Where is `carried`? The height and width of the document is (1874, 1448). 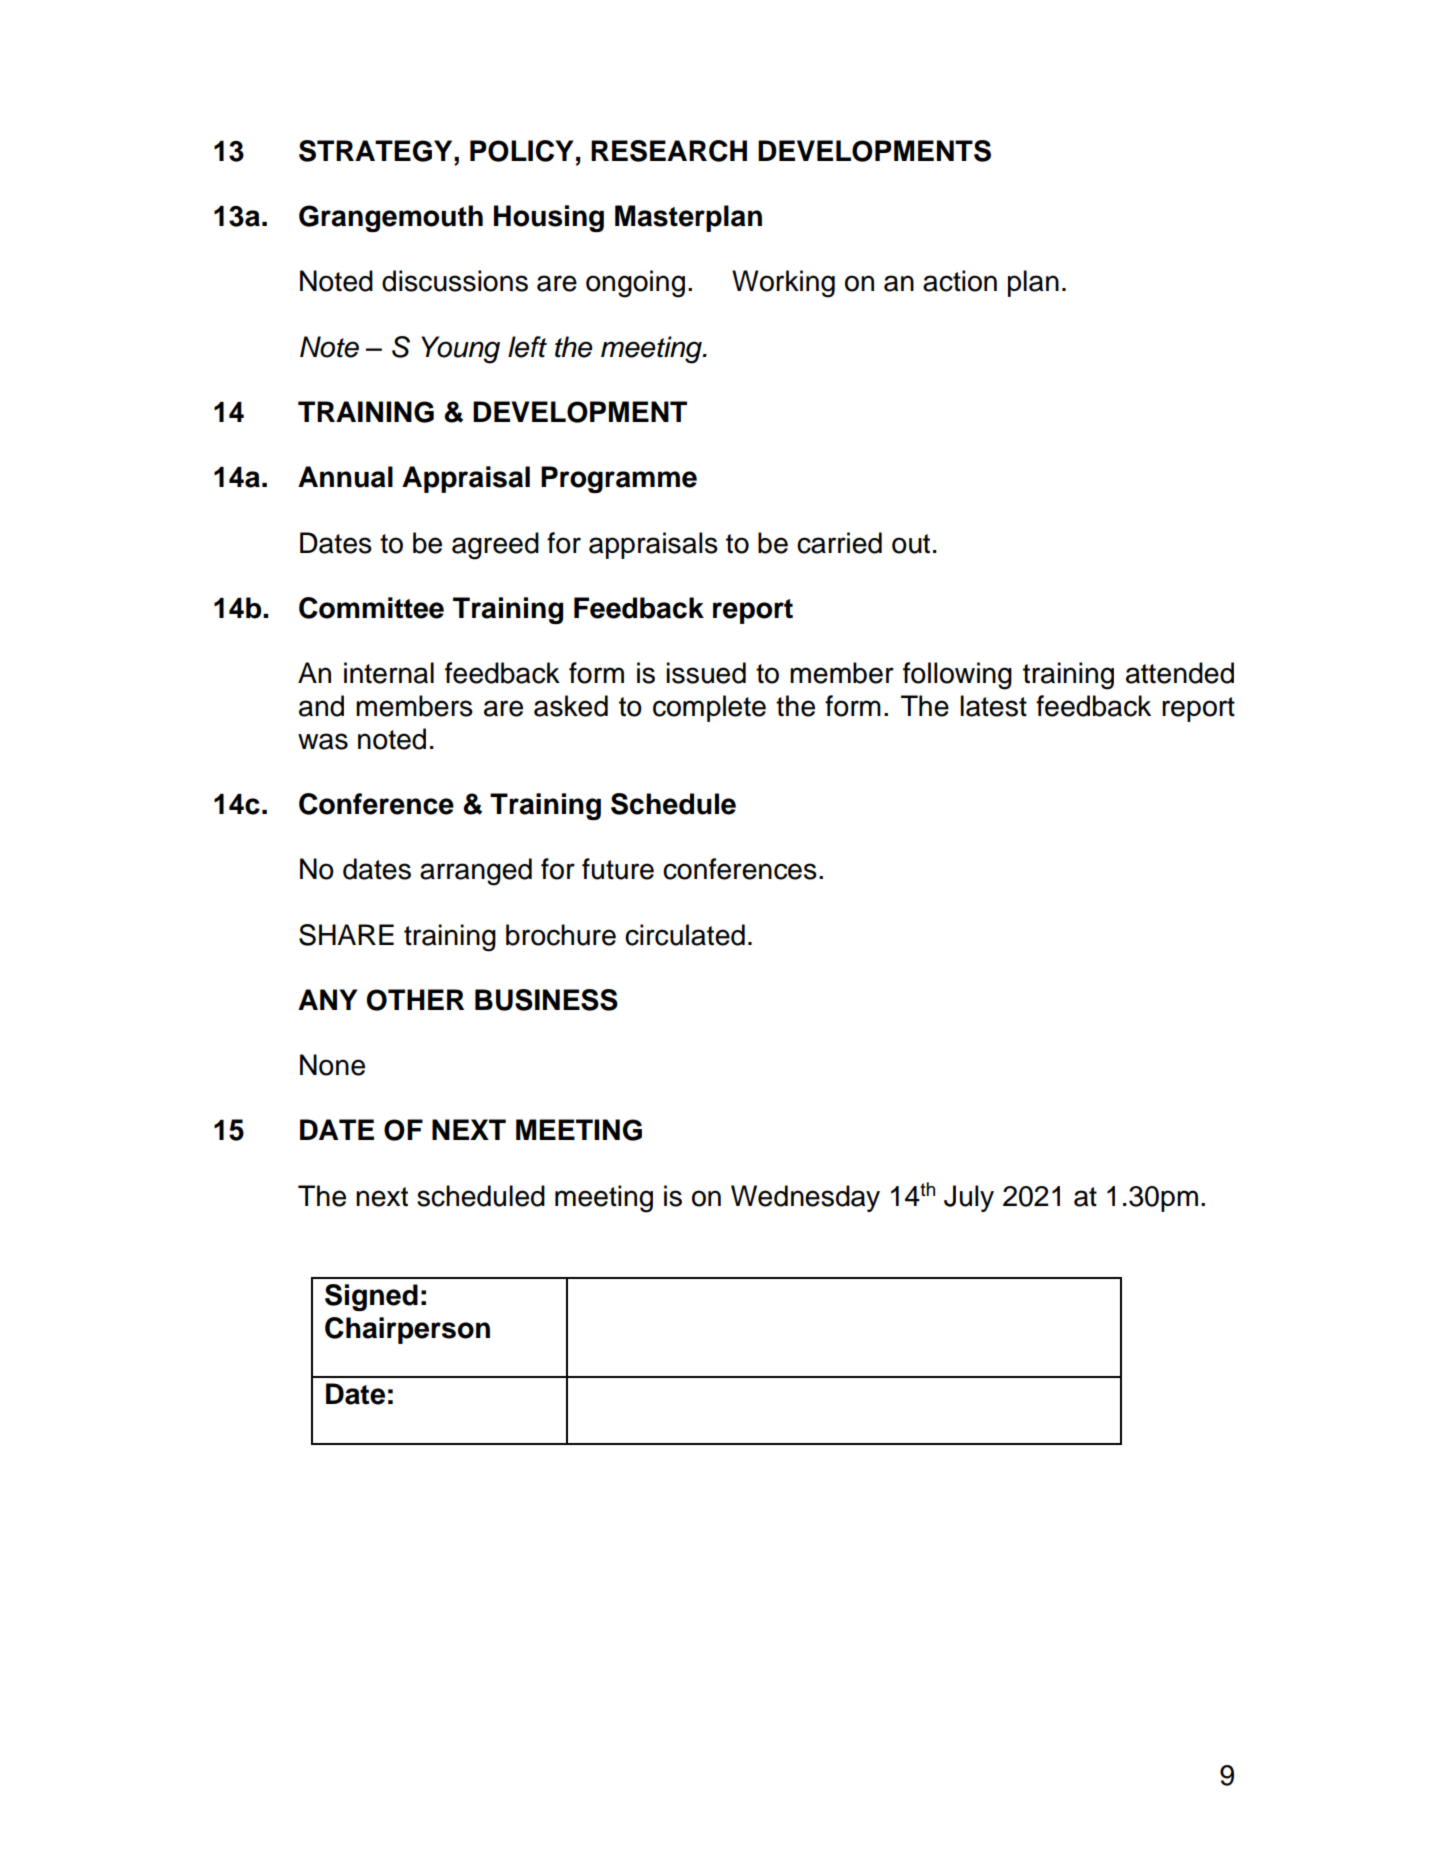
carried is located at coordinates (839, 543).
